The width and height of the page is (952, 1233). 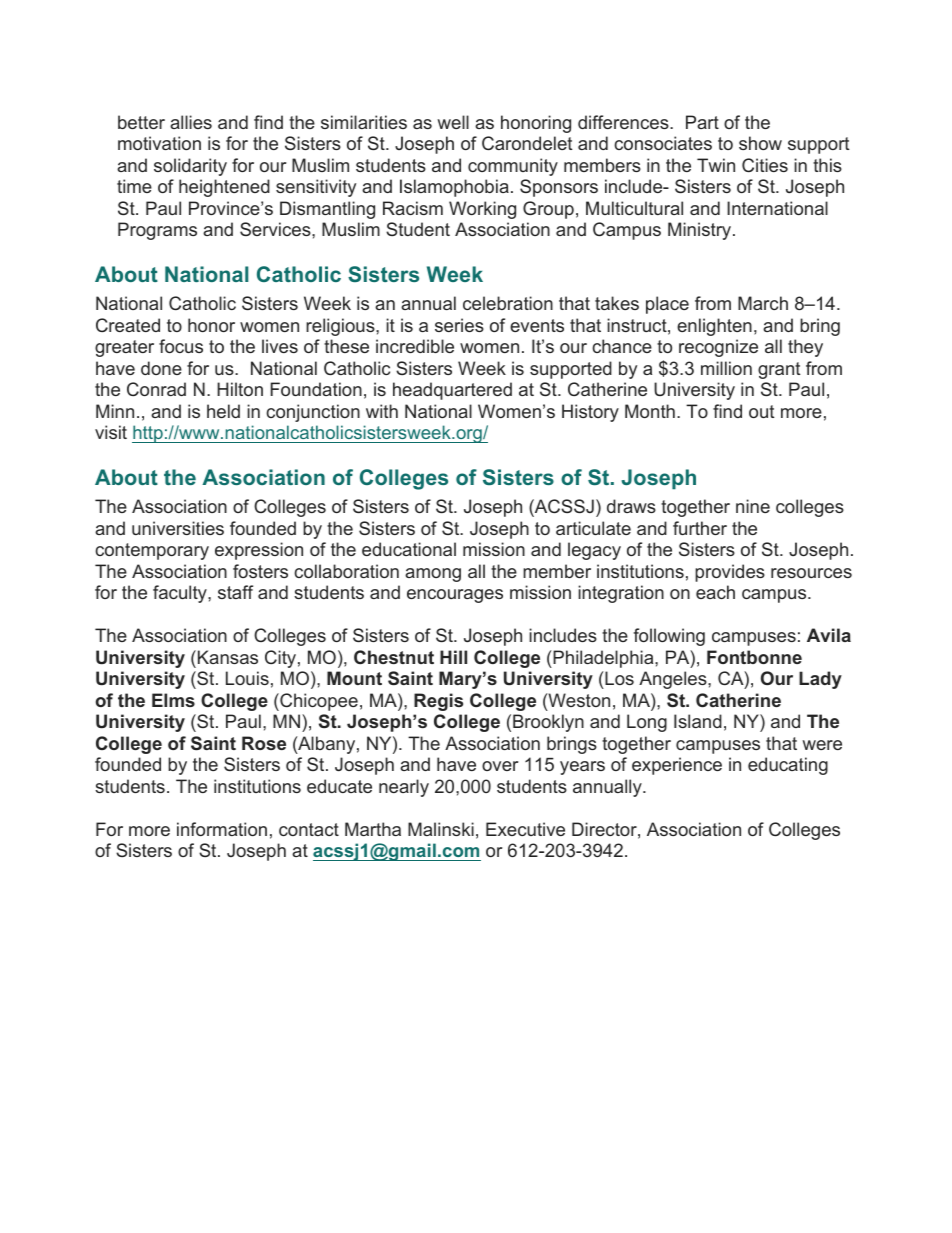 I want to click on well, so click(x=453, y=122).
